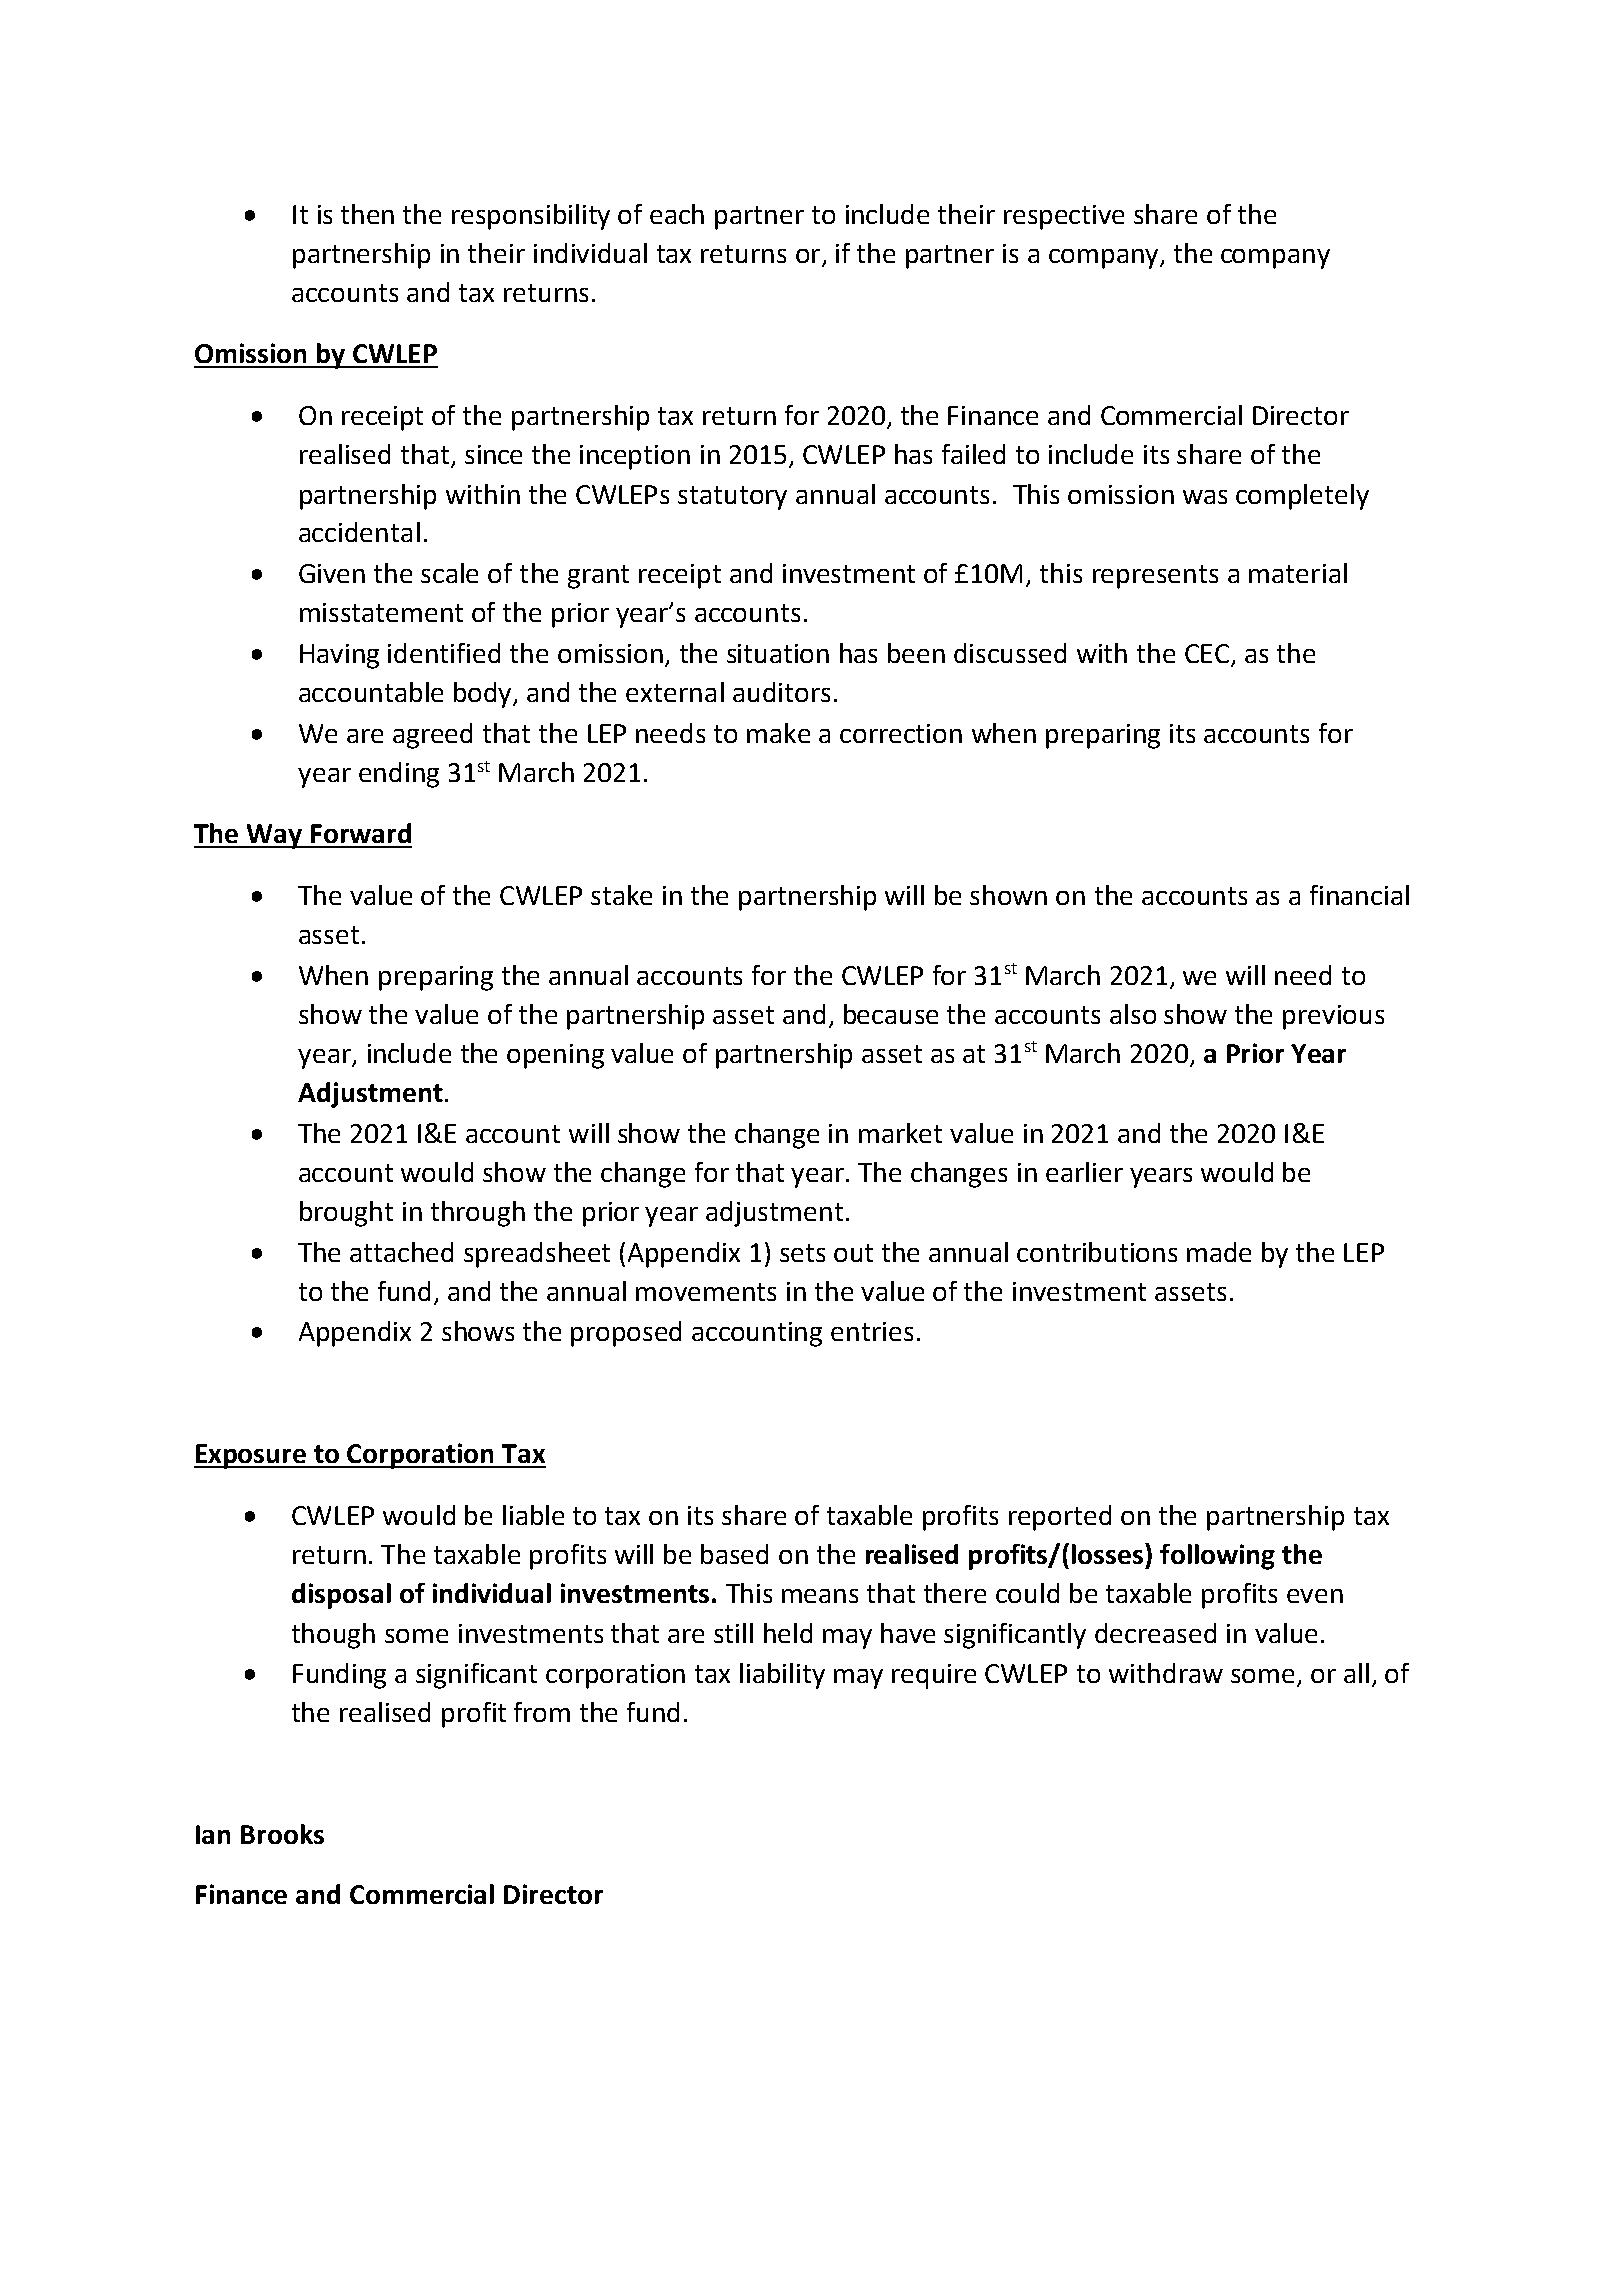 The width and height of the page is (1606, 2272). What do you see at coordinates (853, 1253) in the page?
I see `out` at bounding box center [853, 1253].
